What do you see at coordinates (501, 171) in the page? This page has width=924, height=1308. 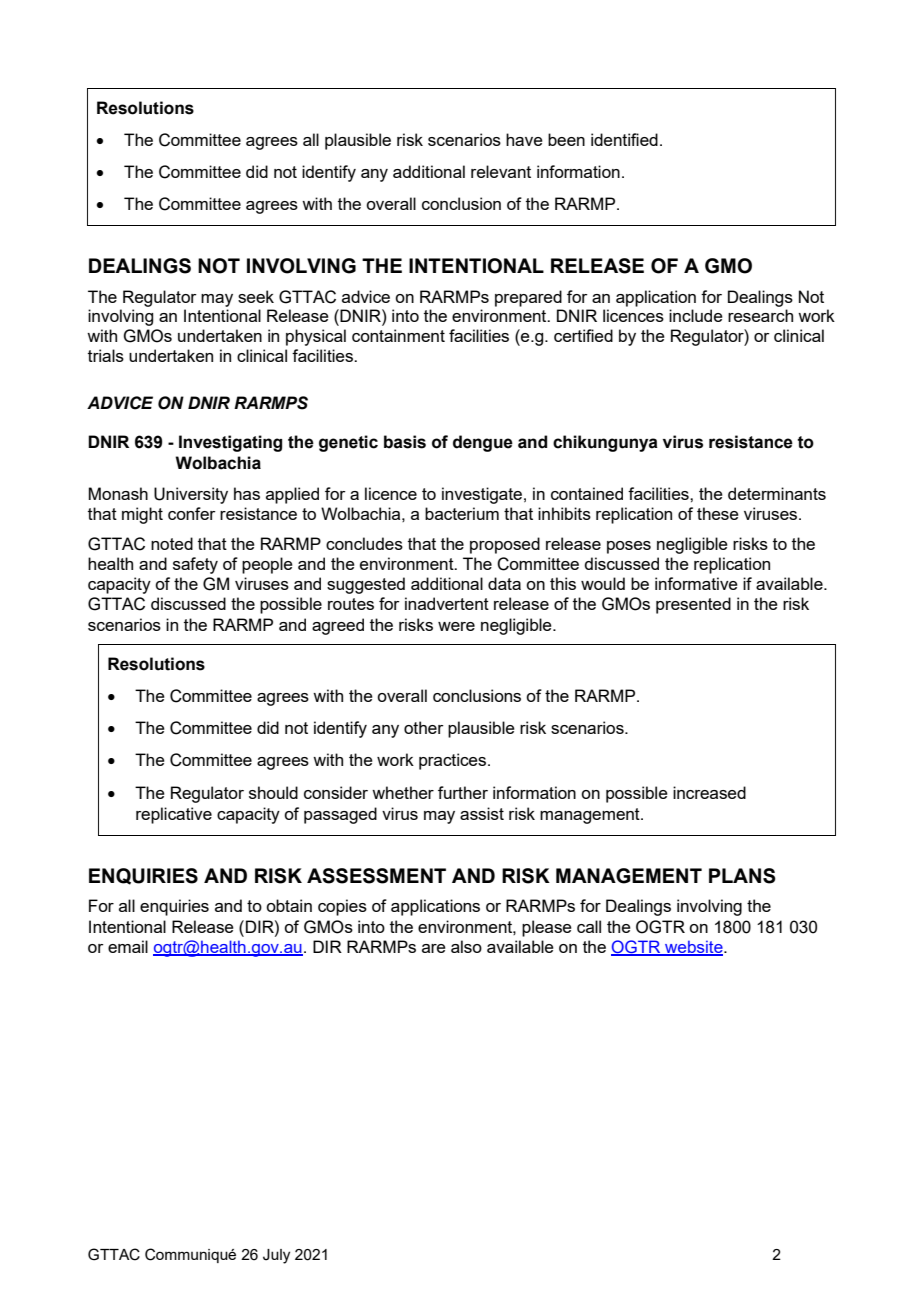 I see `relevant` at bounding box center [501, 171].
